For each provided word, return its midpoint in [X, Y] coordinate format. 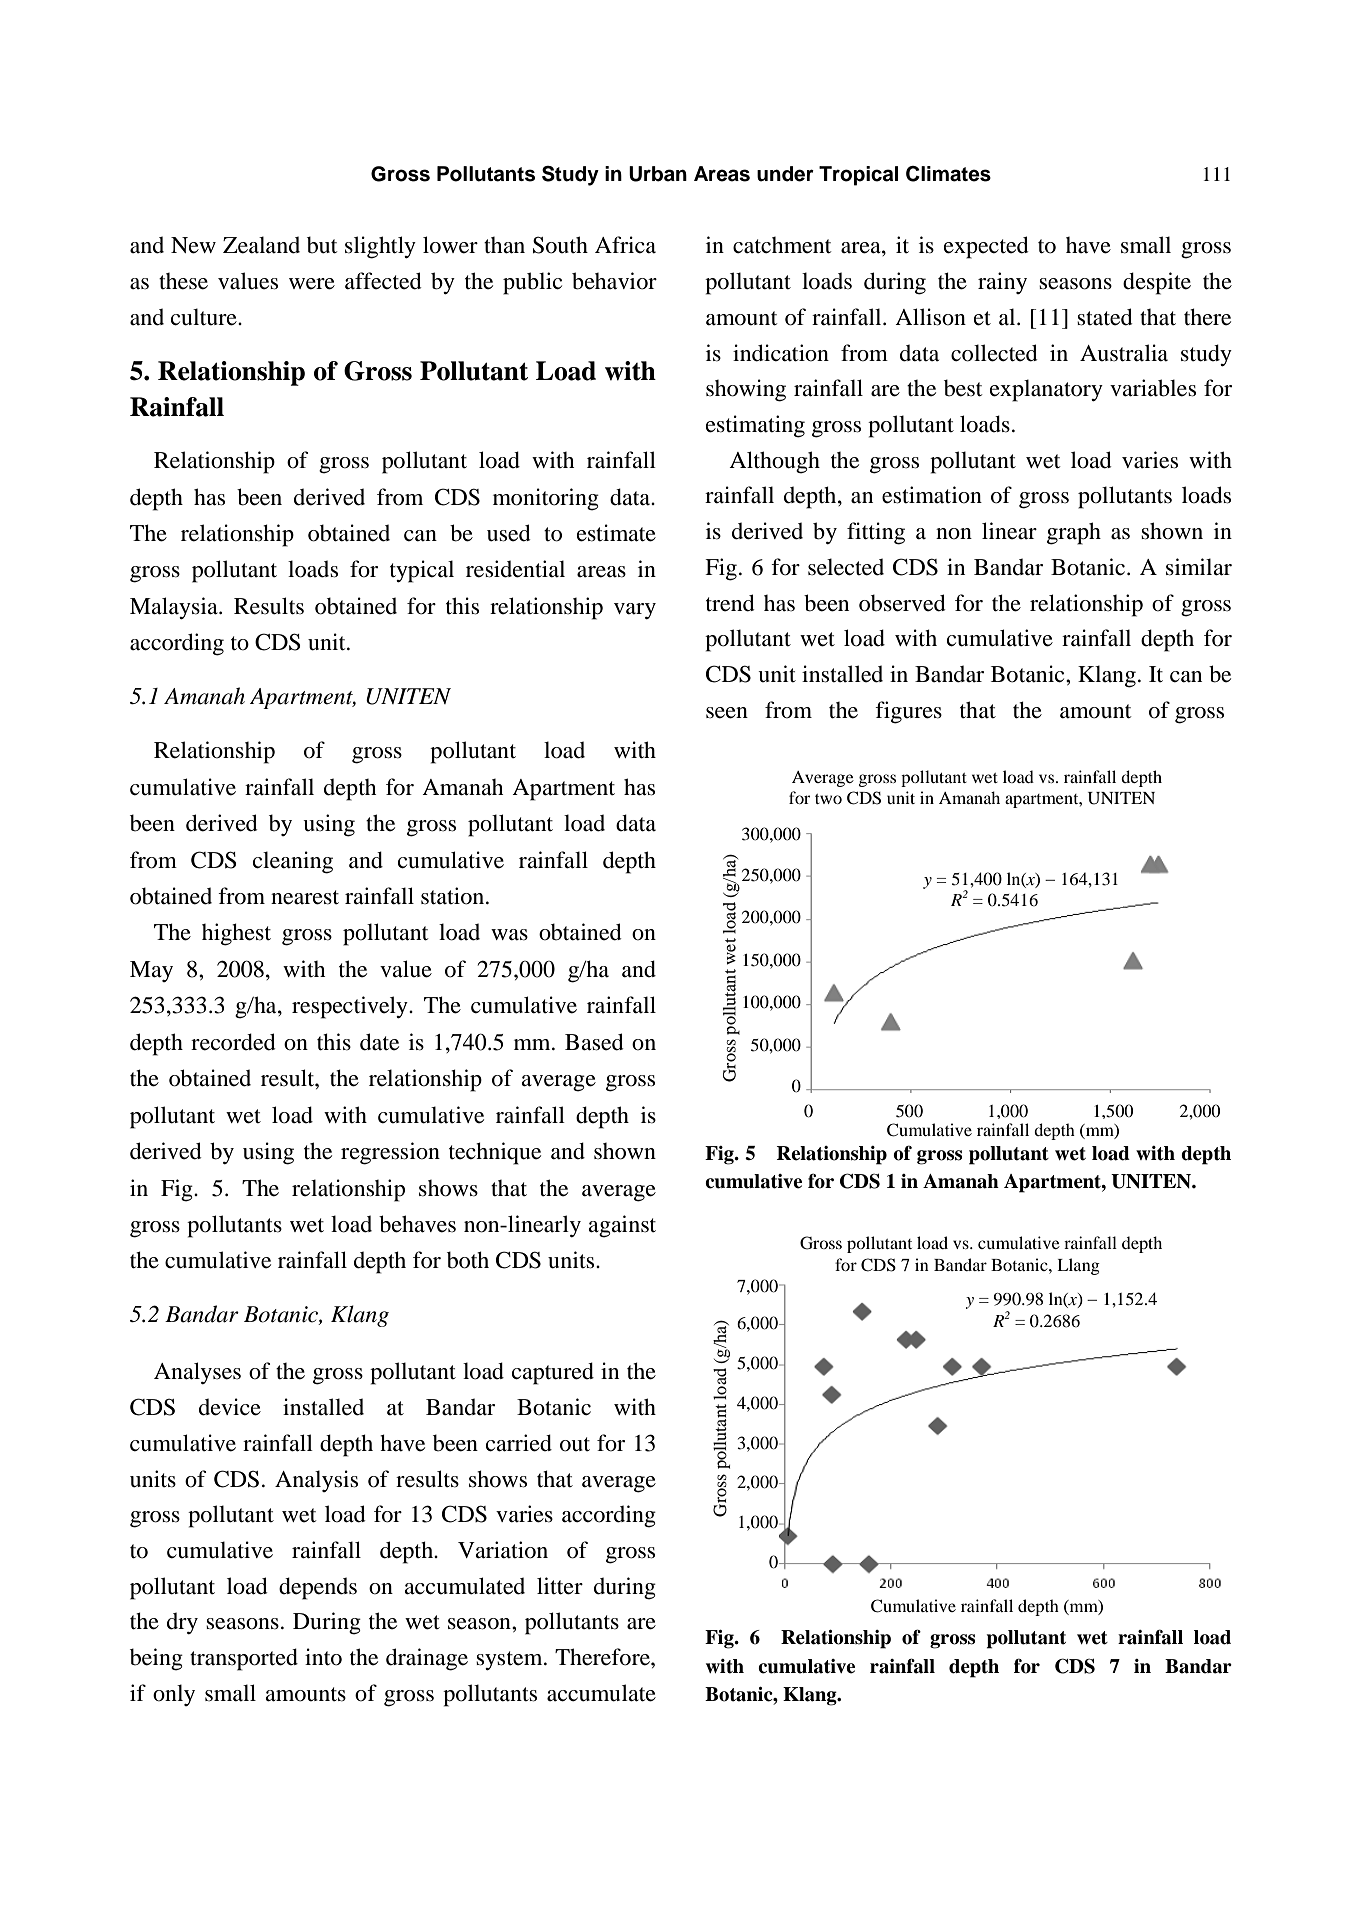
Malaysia [175, 608]
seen [727, 713]
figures [908, 712]
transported [244, 1659]
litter [560, 1586]
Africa [625, 245]
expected [986, 247]
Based [594, 1042]
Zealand [261, 245]
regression [390, 1153]
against [622, 1226]
